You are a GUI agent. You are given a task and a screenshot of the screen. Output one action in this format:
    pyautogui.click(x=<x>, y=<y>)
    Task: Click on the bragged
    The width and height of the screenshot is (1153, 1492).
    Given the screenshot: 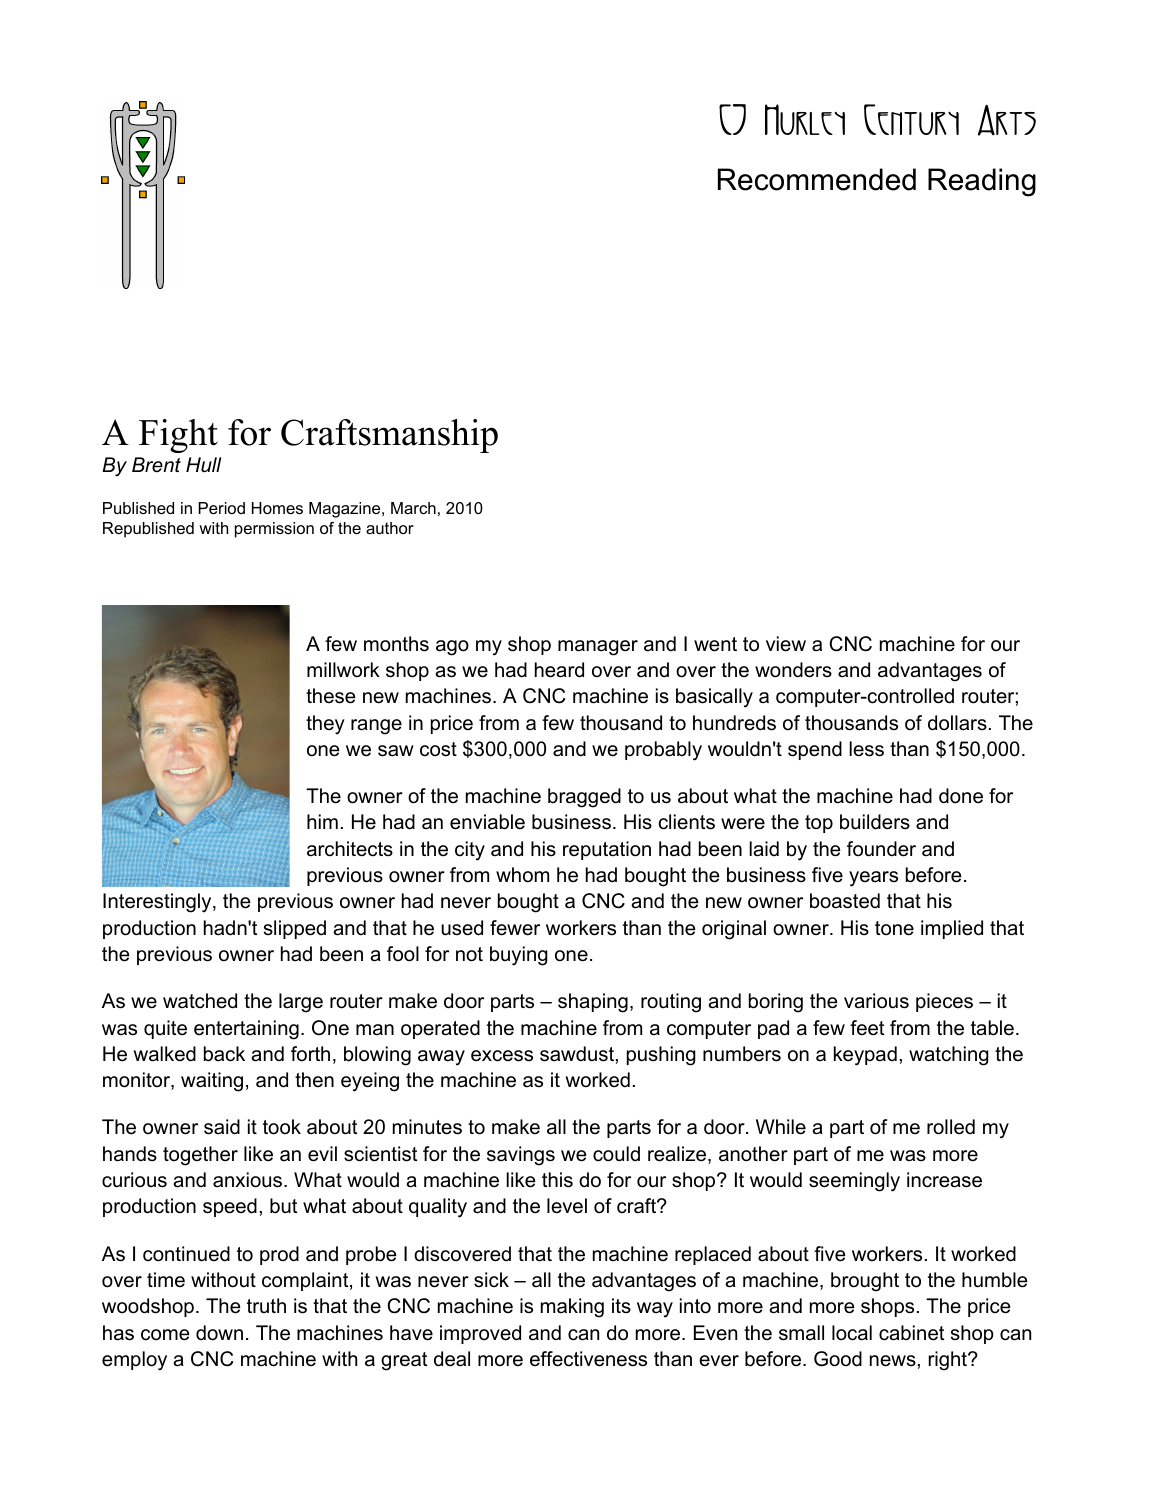 What is the action you would take?
    pyautogui.click(x=584, y=798)
